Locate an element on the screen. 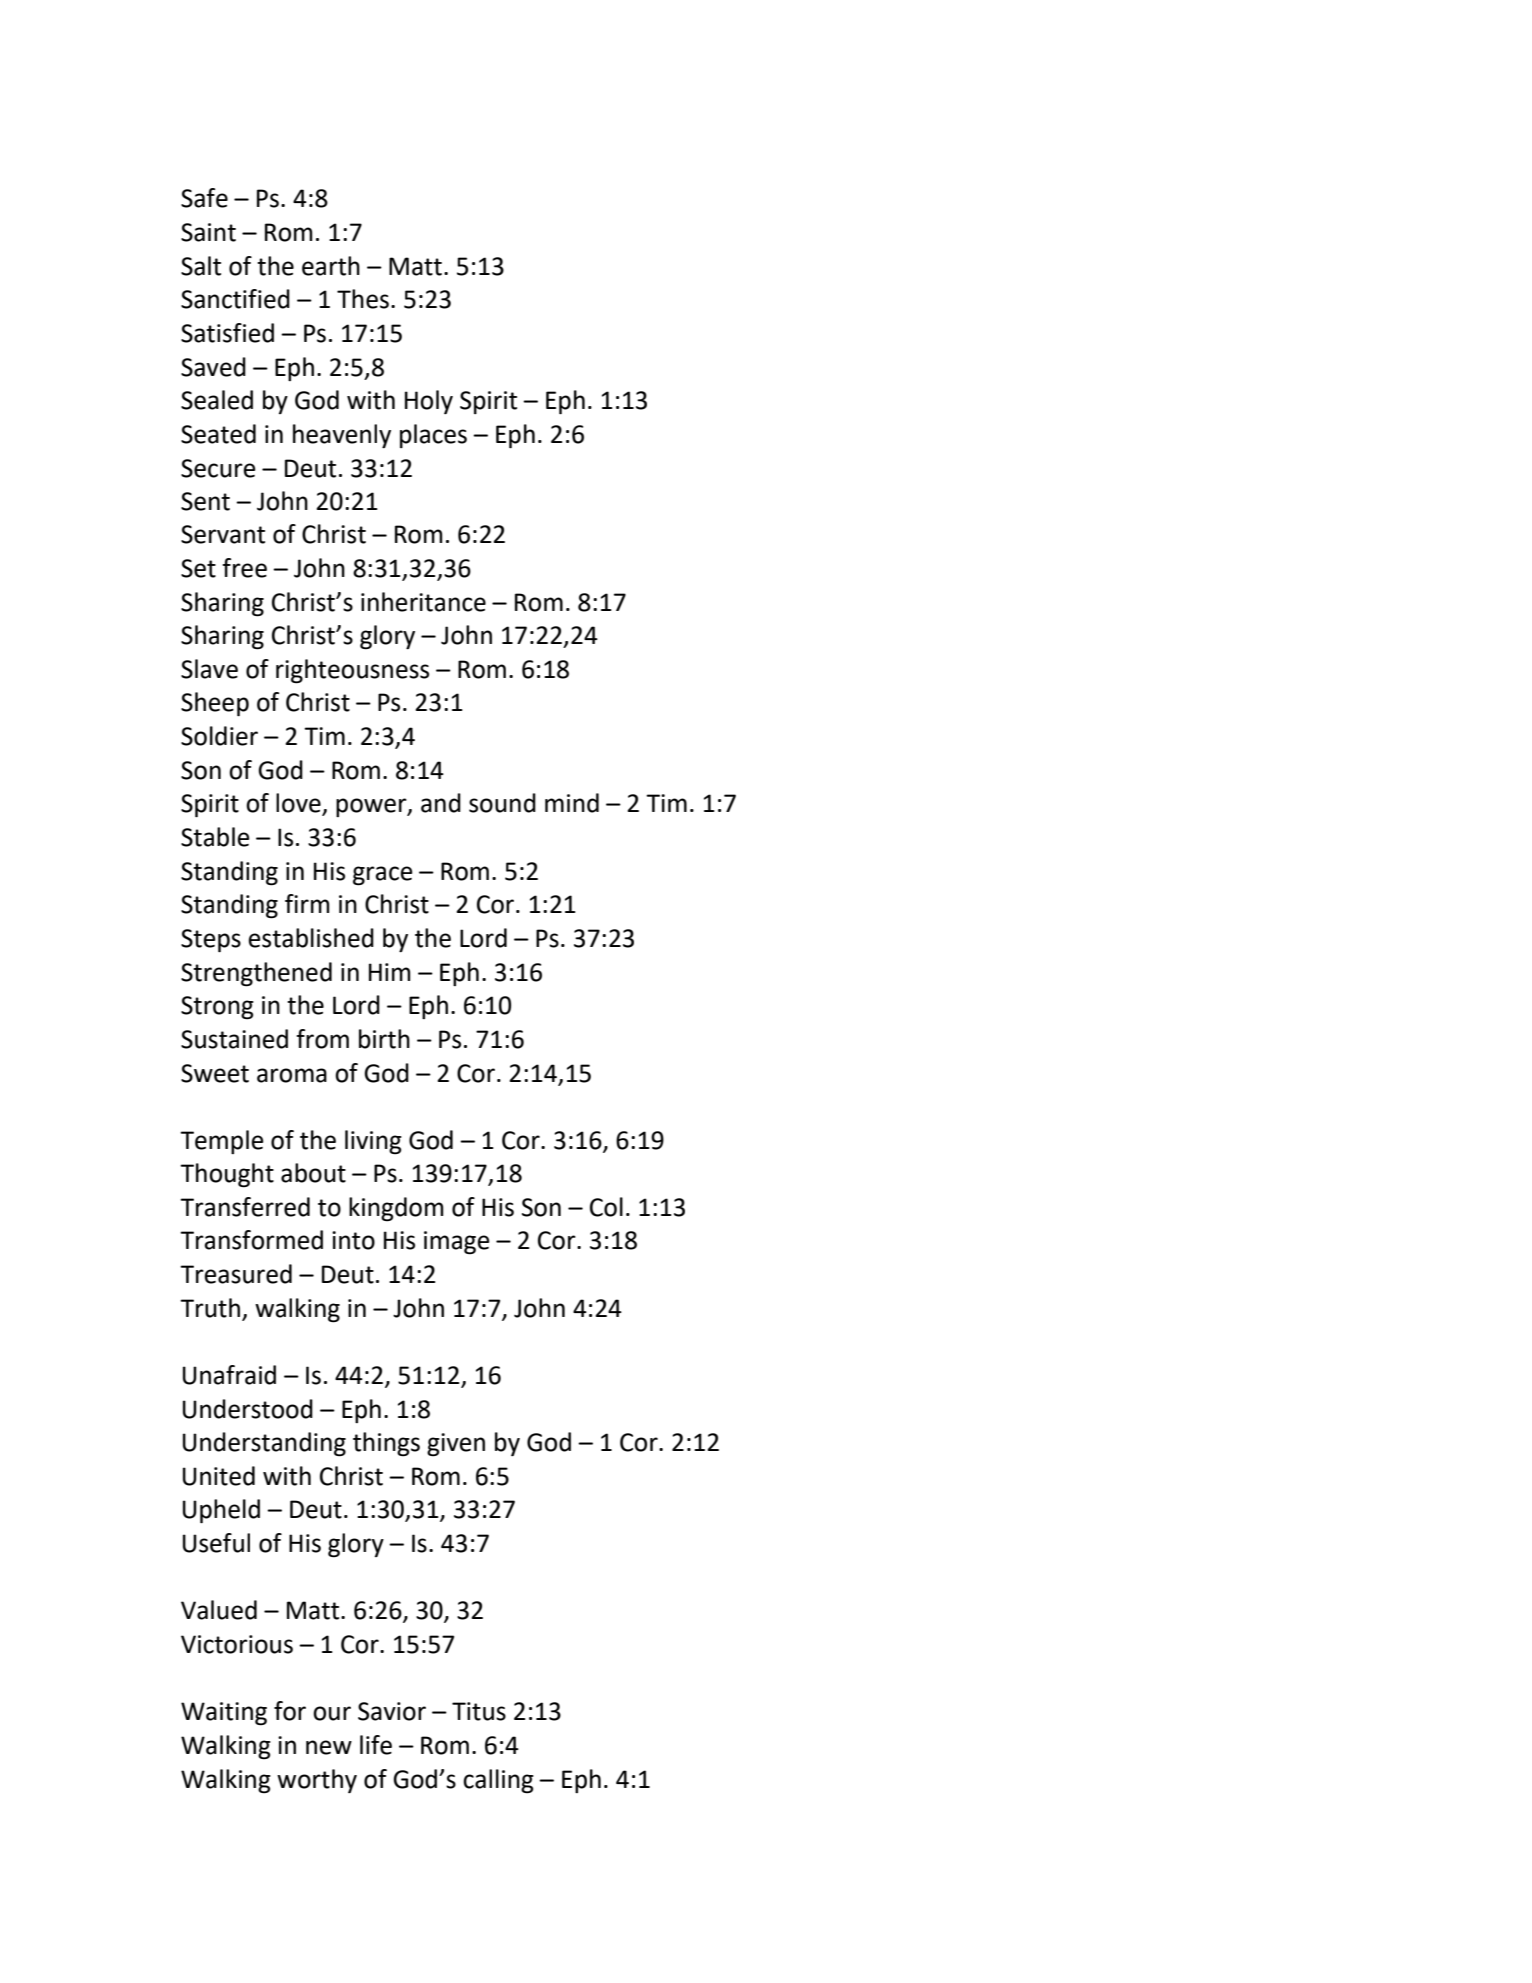 The height and width of the screenshot is (1983, 1532). Sanctified is located at coordinates (235, 299).
